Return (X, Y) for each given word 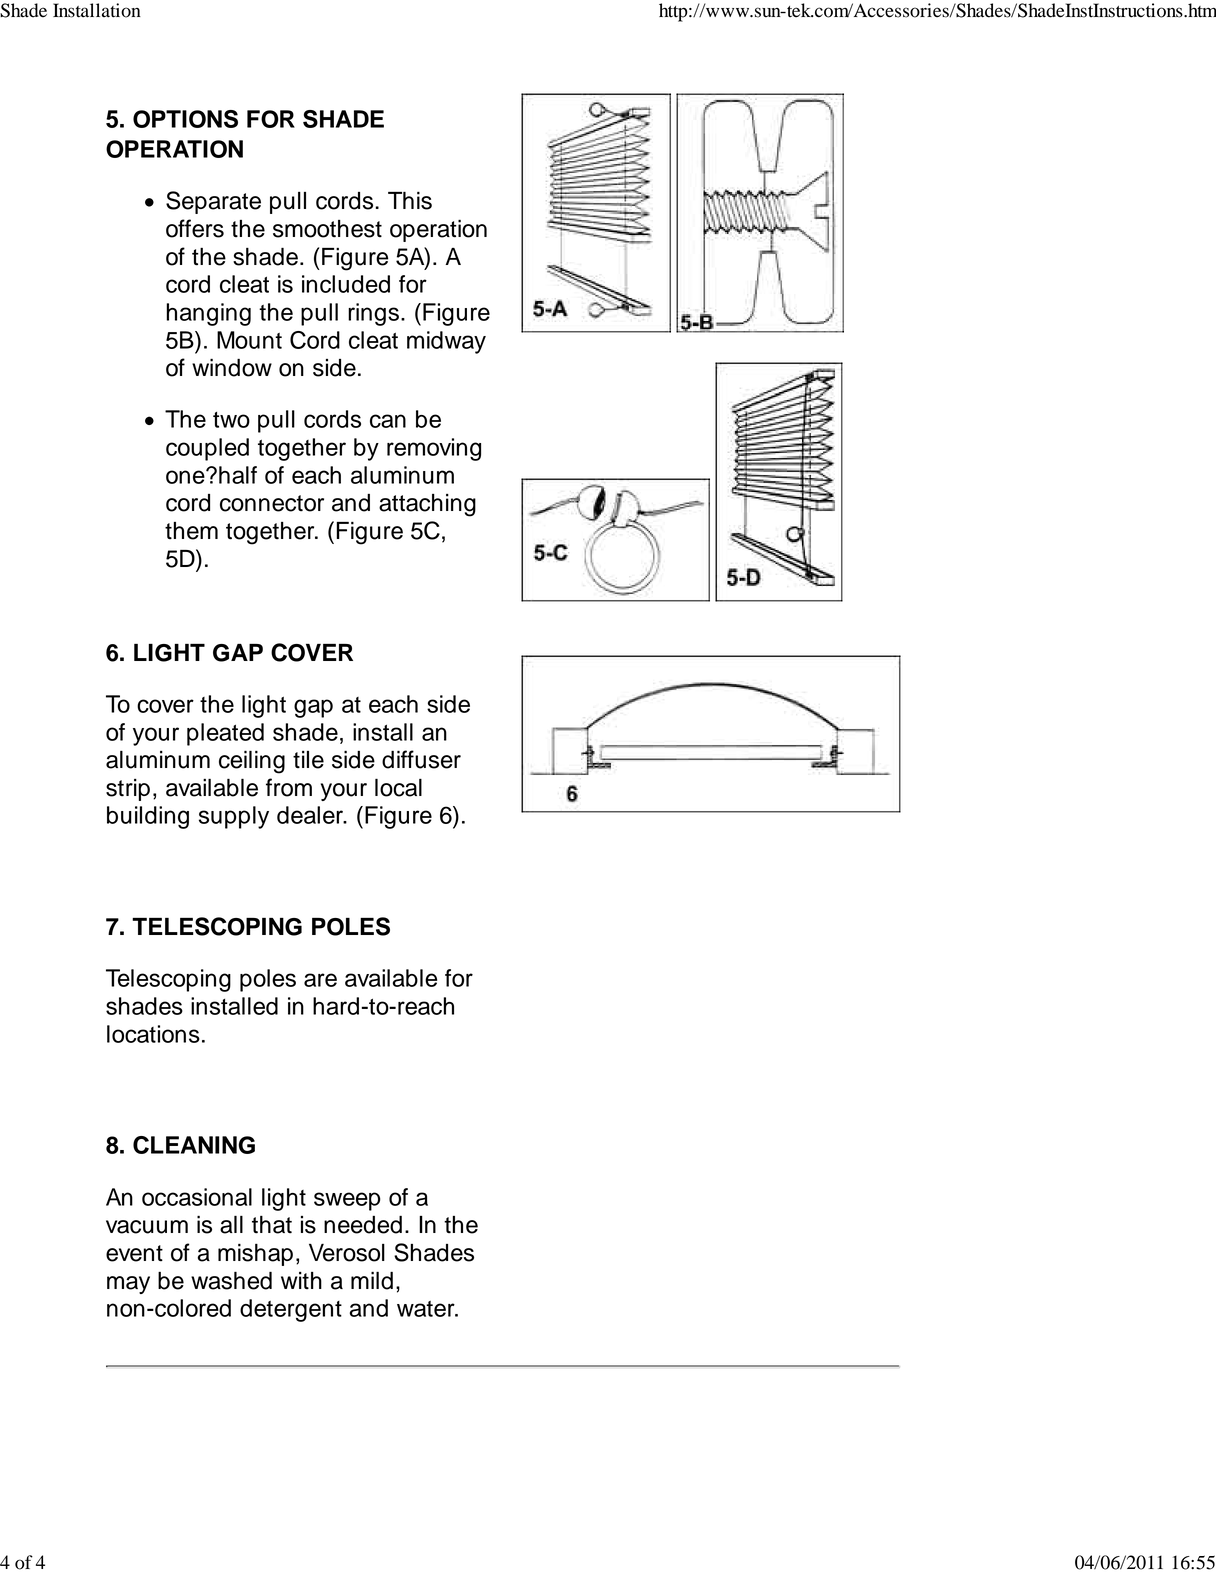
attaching (427, 505)
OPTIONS (185, 119)
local (398, 787)
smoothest (327, 229)
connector (272, 503)
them (191, 531)
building (148, 817)
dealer (311, 815)
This (410, 200)
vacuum (147, 1227)
